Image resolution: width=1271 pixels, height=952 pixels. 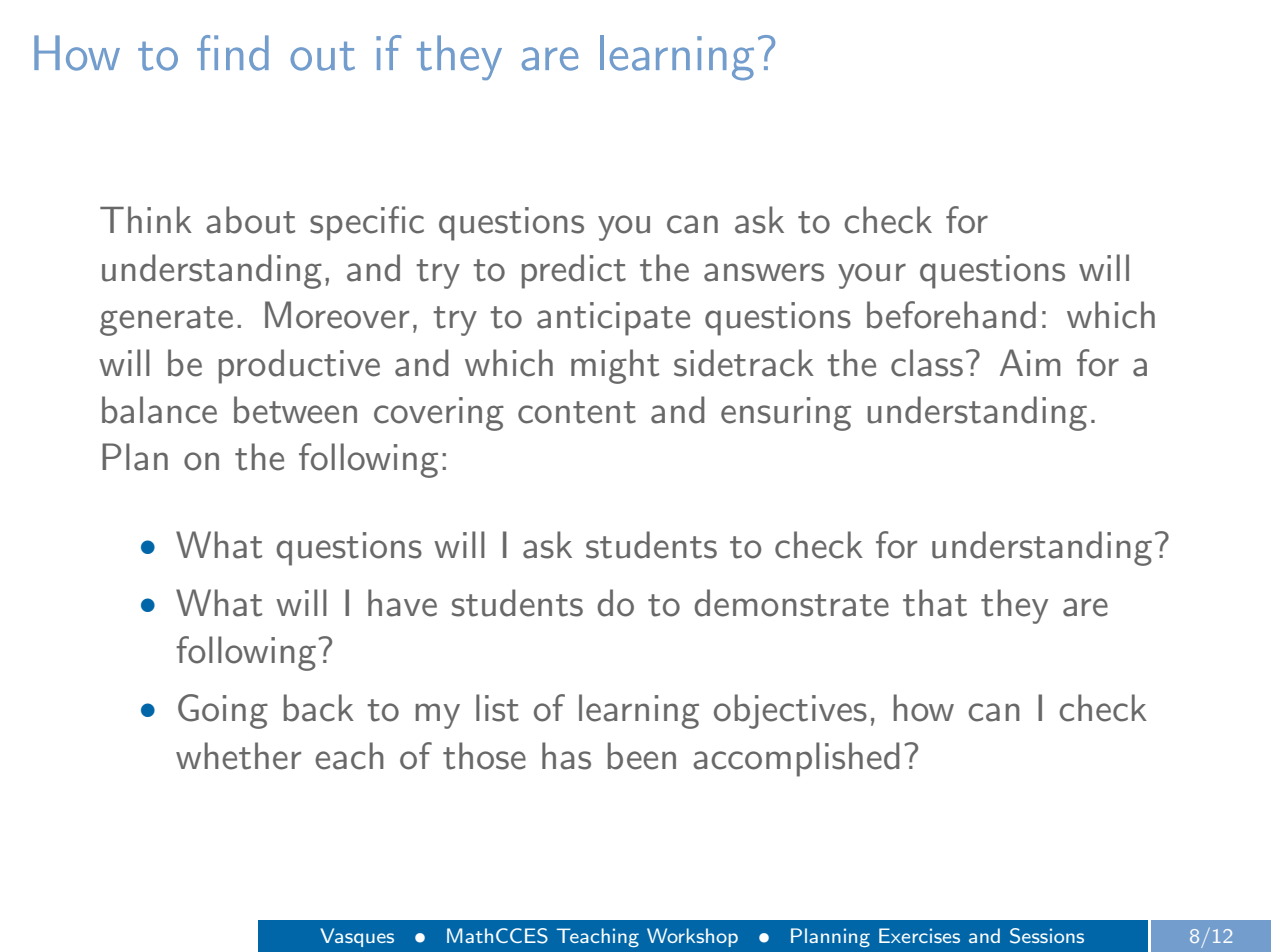 I want to click on predict, so click(x=574, y=271).
